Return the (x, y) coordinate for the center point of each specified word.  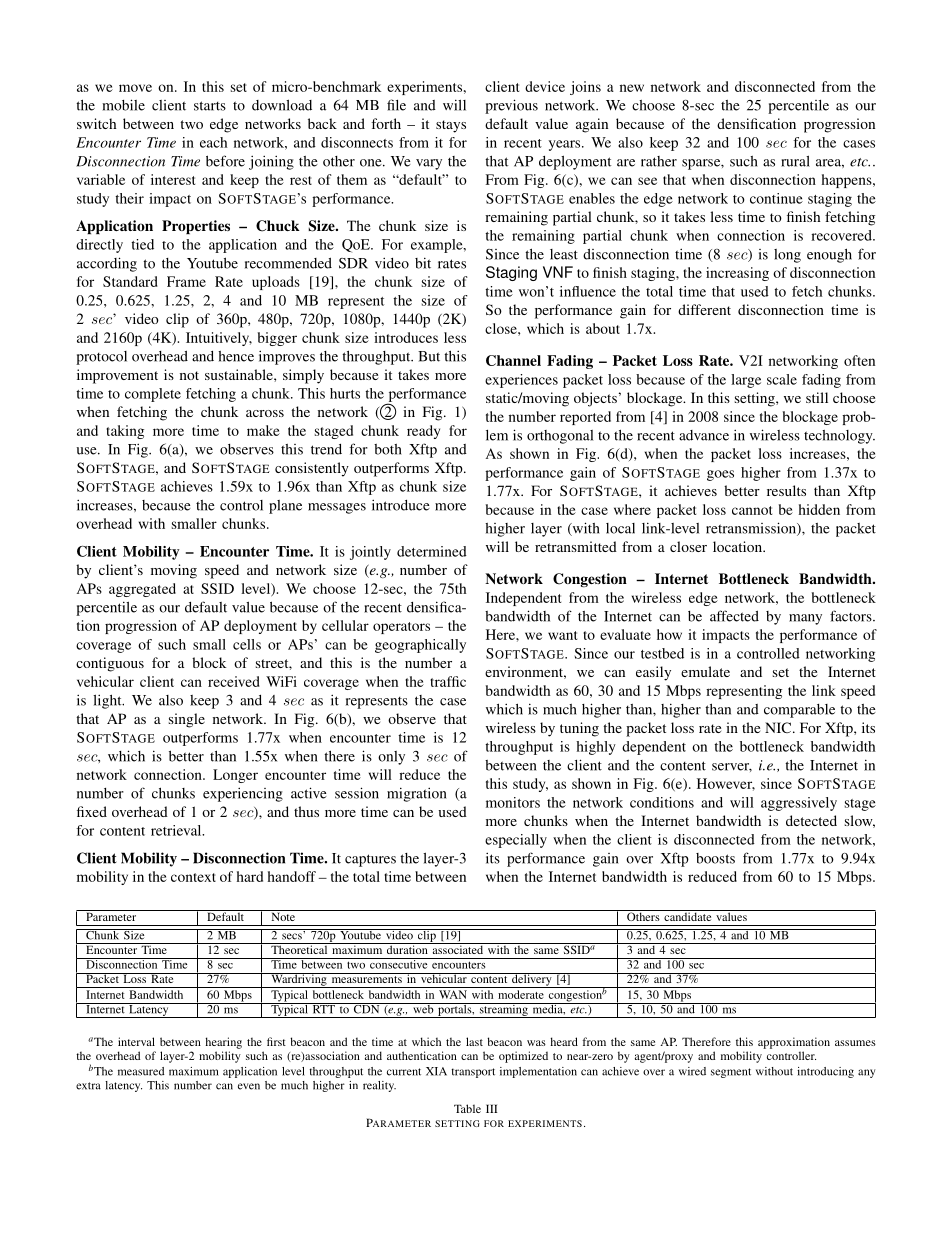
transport (473, 1073)
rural (795, 161)
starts (210, 106)
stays (451, 126)
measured (141, 1071)
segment (731, 1073)
